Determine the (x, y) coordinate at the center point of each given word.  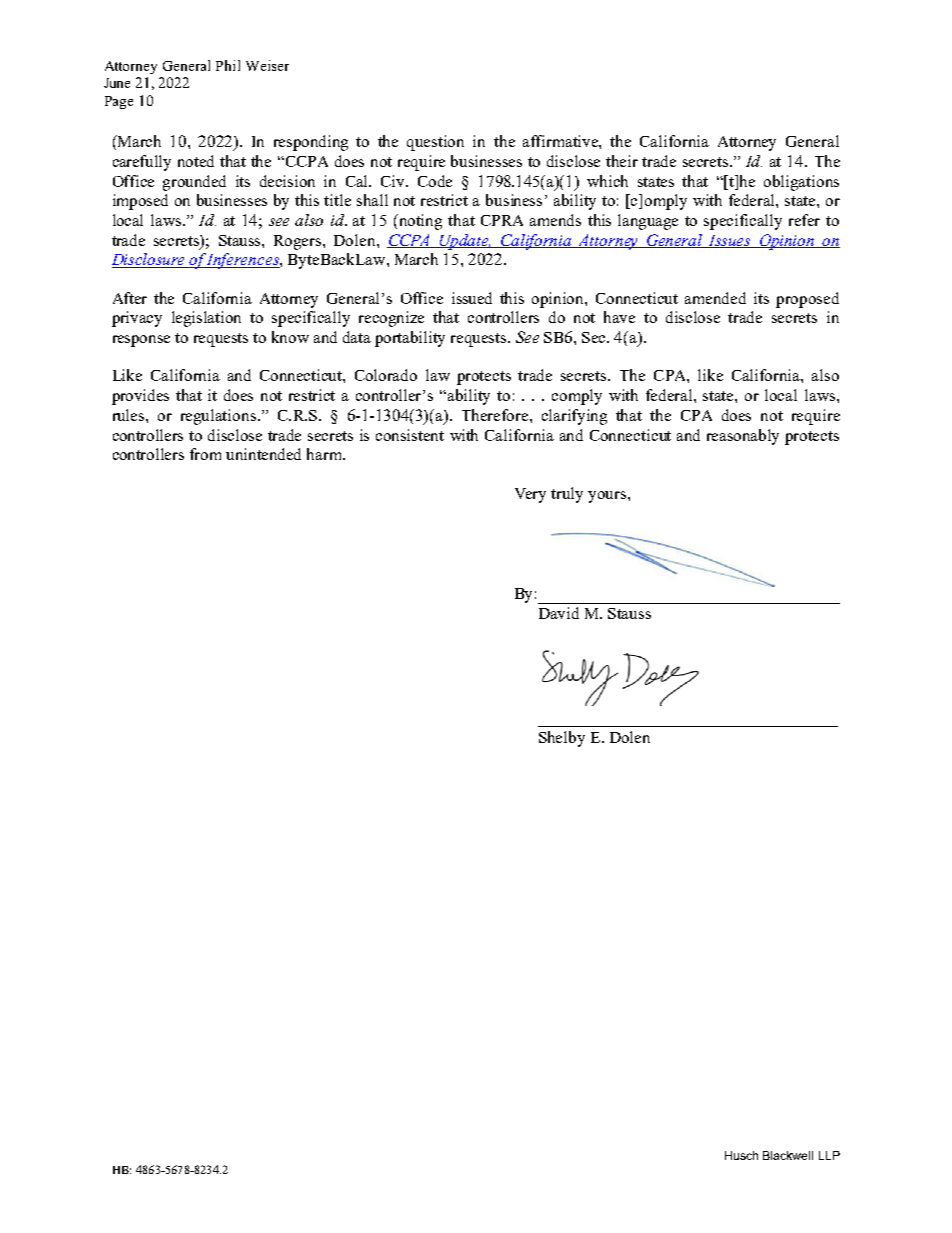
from (205, 454)
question (435, 143)
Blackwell (788, 1155)
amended (715, 298)
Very (530, 495)
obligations (801, 183)
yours (608, 497)
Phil (228, 65)
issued (472, 298)
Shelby (562, 739)
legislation (206, 319)
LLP (829, 1155)
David (559, 613)
